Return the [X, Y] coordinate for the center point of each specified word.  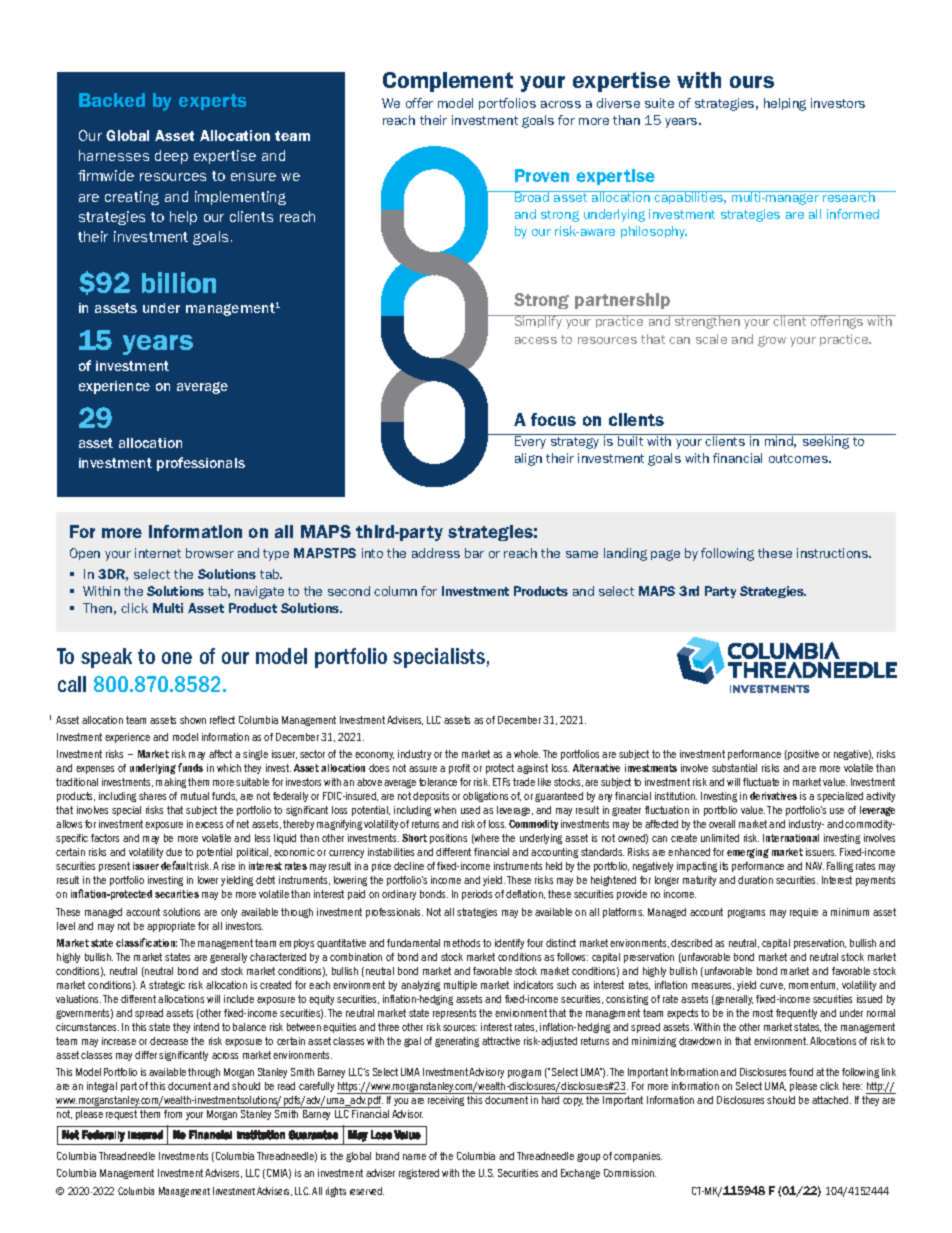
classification [146, 942]
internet [158, 553]
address [436, 553]
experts [212, 102]
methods [462, 943]
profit [459, 769]
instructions [833, 553]
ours [752, 82]
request [121, 1115]
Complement [448, 82]
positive [802, 755]
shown [193, 720]
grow [772, 341]
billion [179, 282]
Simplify [538, 322]
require [804, 913]
